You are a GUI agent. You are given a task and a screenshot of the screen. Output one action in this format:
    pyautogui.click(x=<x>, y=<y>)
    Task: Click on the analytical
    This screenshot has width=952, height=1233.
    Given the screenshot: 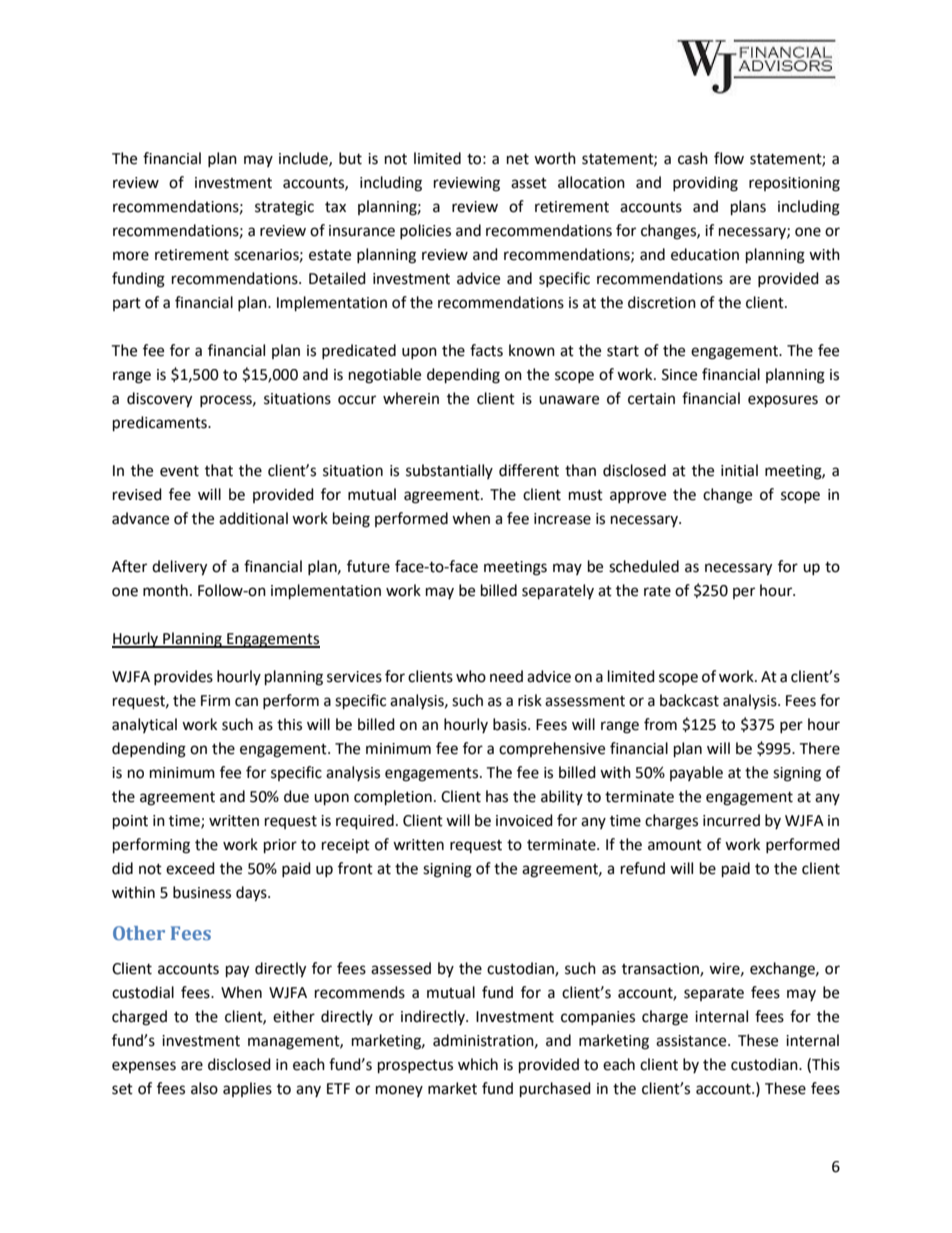 What is the action you would take?
    pyautogui.click(x=144, y=725)
